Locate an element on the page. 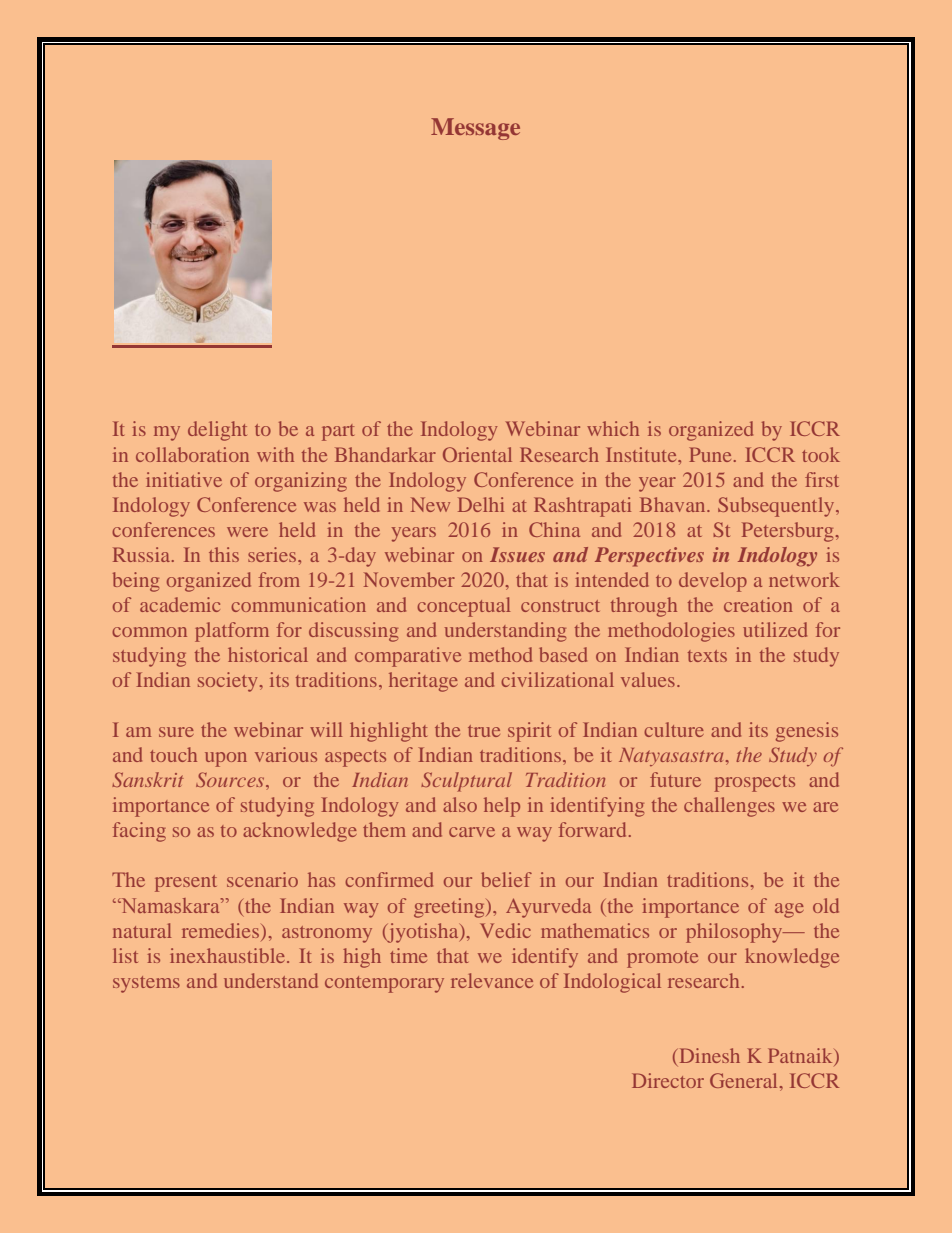 The height and width of the image is (1233, 952). systems is located at coordinates (146, 984).
